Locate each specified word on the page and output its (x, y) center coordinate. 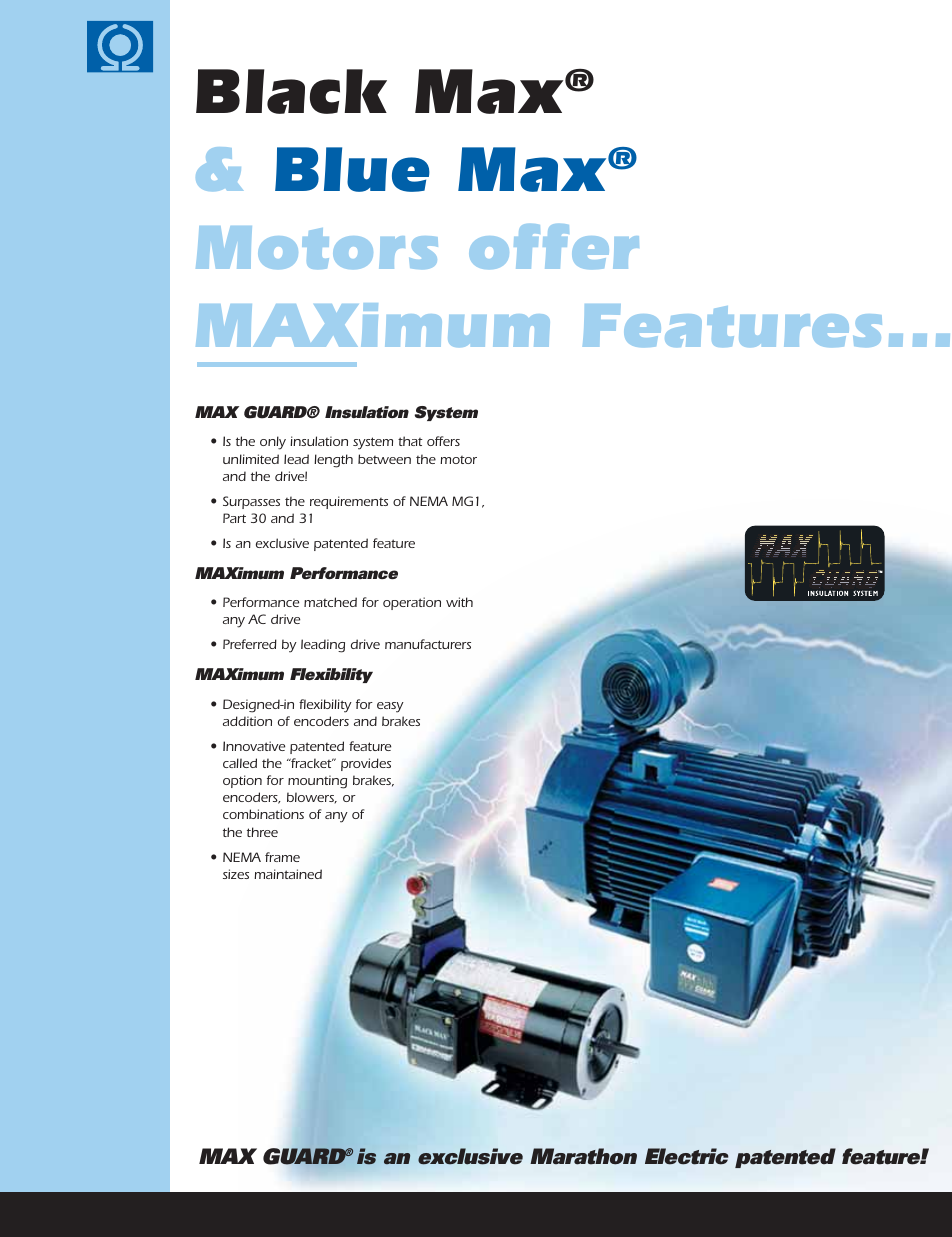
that (410, 441)
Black (291, 91)
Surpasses (251, 502)
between (384, 459)
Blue (352, 169)
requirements (349, 502)
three (262, 832)
